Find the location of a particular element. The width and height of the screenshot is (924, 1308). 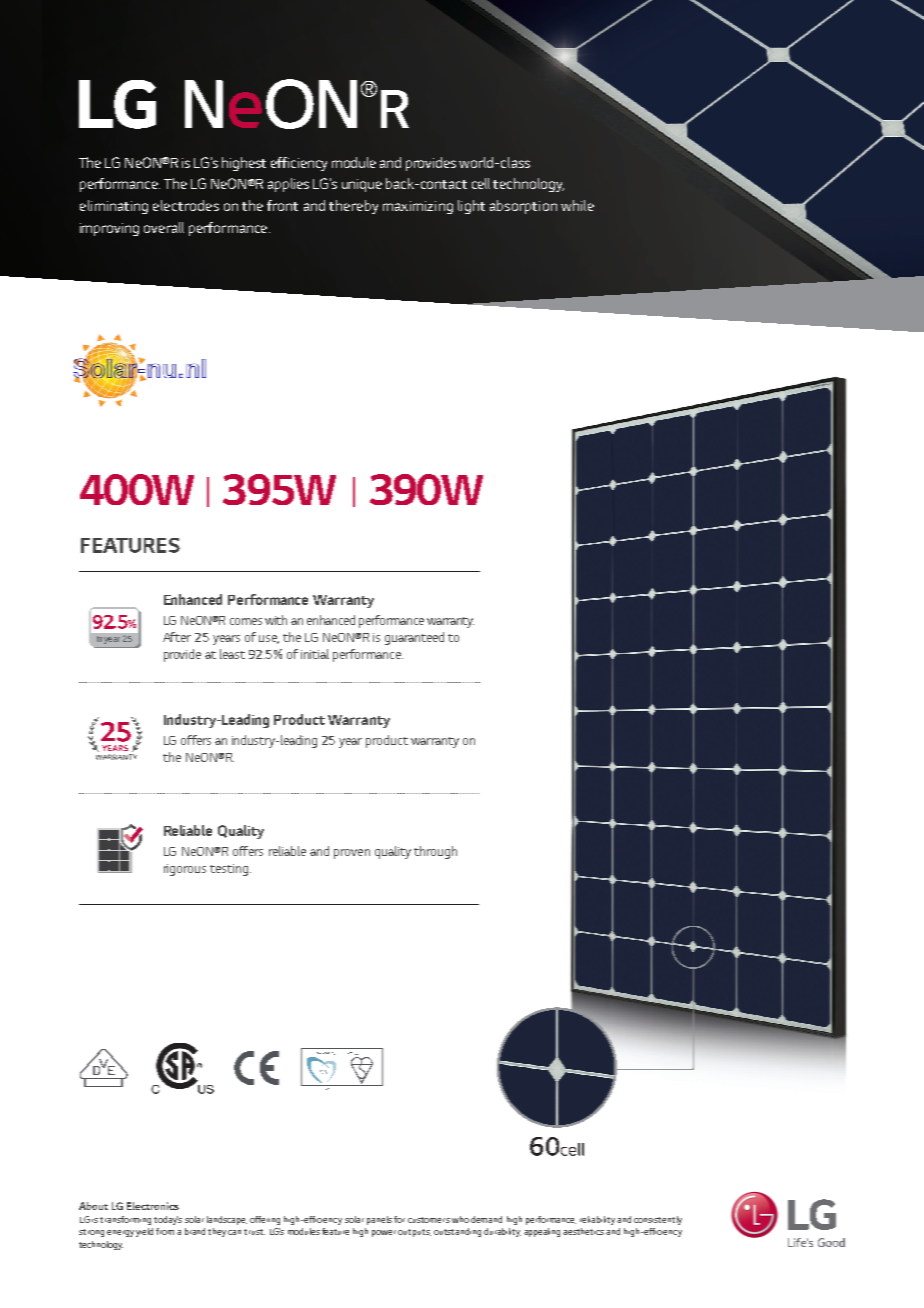

Electronics is located at coordinates (153, 1206).
